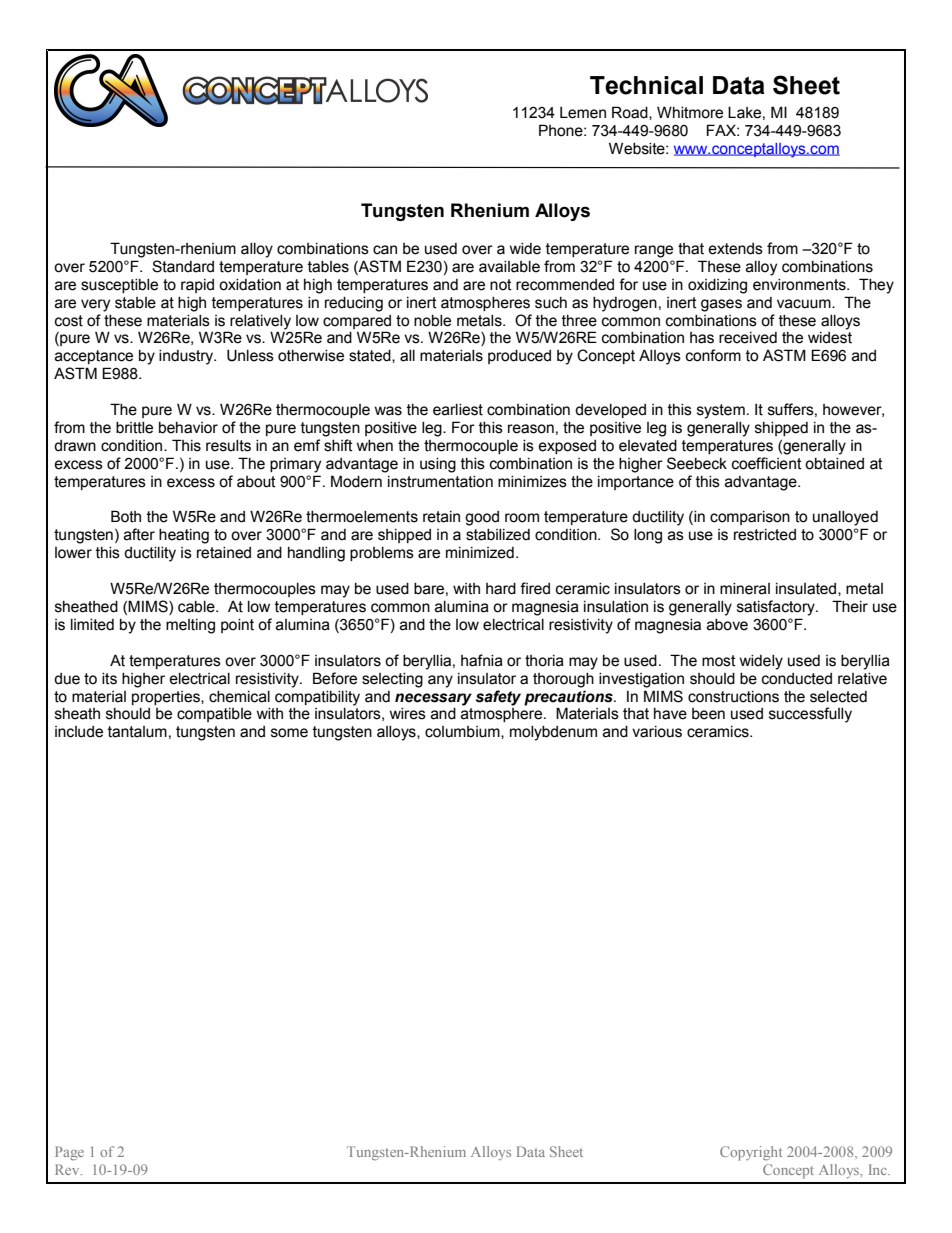 The width and height of the page is (952, 1233). What do you see at coordinates (553, 733) in the page?
I see `molybdenum` at bounding box center [553, 733].
